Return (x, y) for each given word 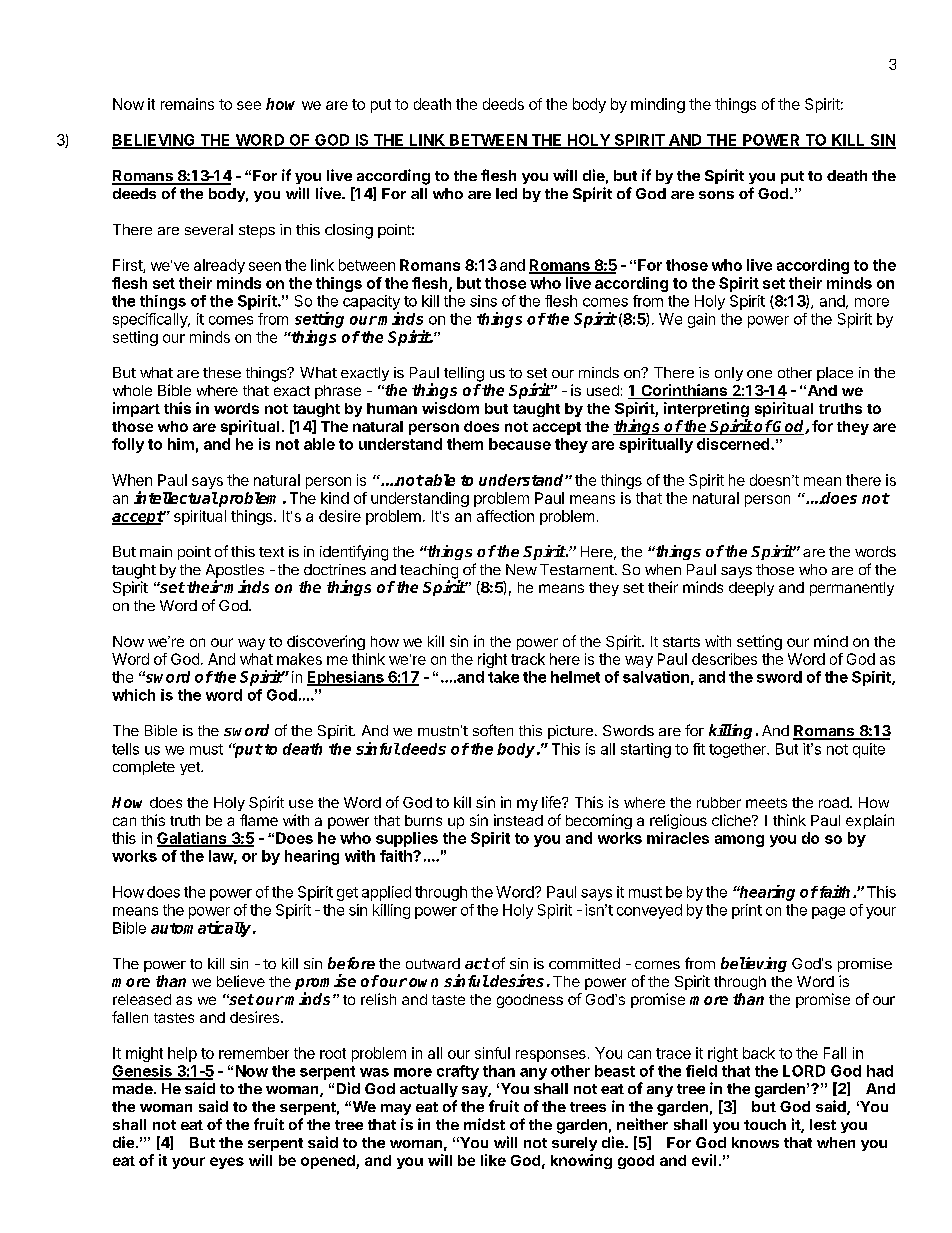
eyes (227, 1163)
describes (724, 659)
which (133, 695)
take (503, 677)
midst (484, 1124)
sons (716, 195)
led (506, 193)
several (209, 229)
